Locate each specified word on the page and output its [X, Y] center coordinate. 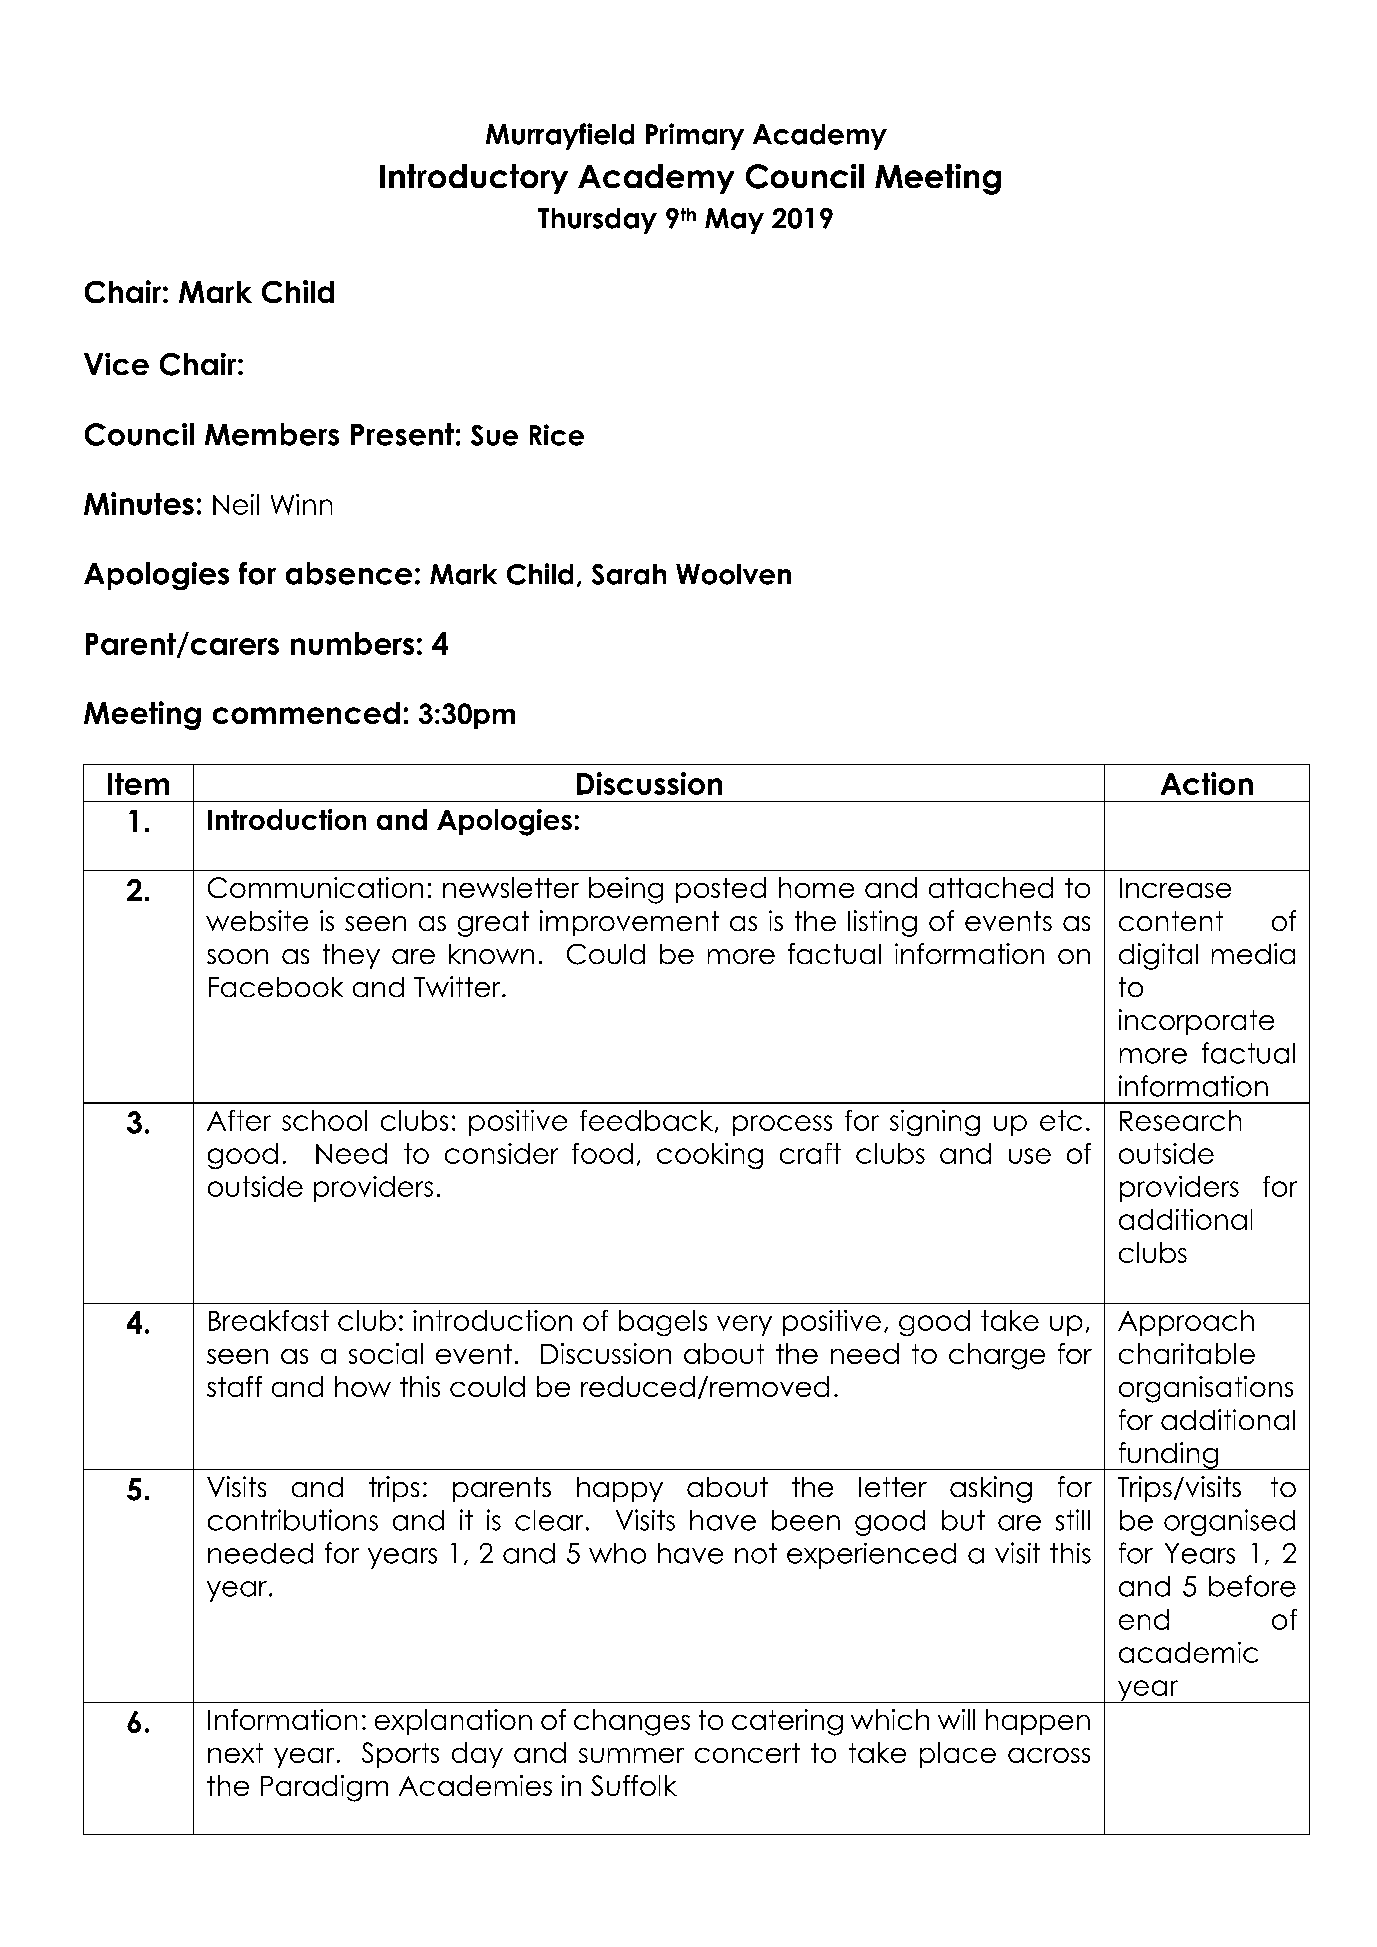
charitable [1187, 1353]
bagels [663, 1323]
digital [1158, 956]
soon [237, 956]
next [235, 1753]
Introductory [474, 179]
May [734, 221]
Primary [695, 136]
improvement [629, 923]
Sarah [629, 574]
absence [349, 573]
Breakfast [269, 1320]
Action [1207, 783]
